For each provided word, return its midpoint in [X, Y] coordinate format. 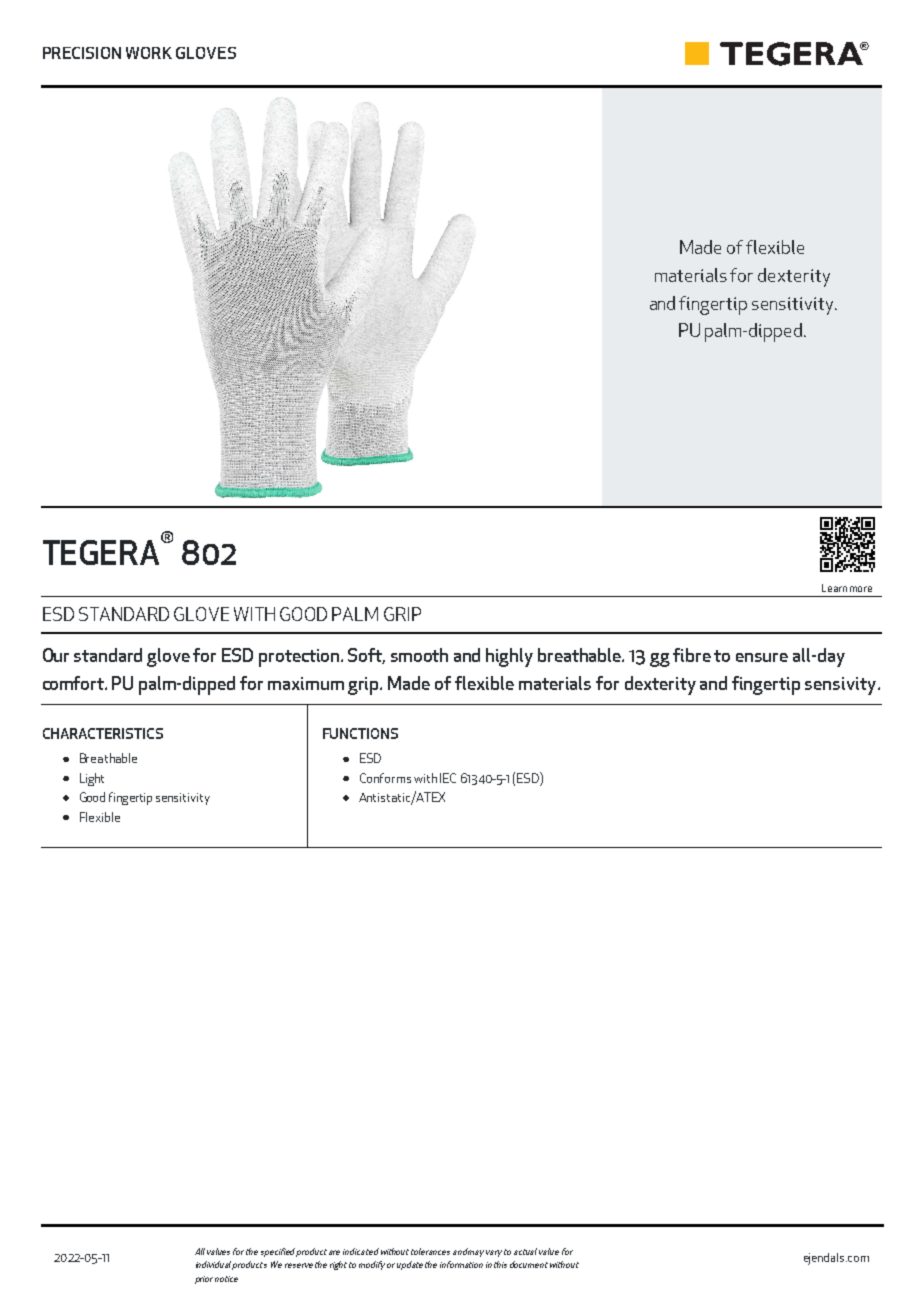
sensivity [842, 686]
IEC [448, 778]
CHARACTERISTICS [103, 733]
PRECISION [82, 53]
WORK [149, 53]
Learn [834, 588]
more [861, 589]
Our [56, 655]
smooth [419, 655]
